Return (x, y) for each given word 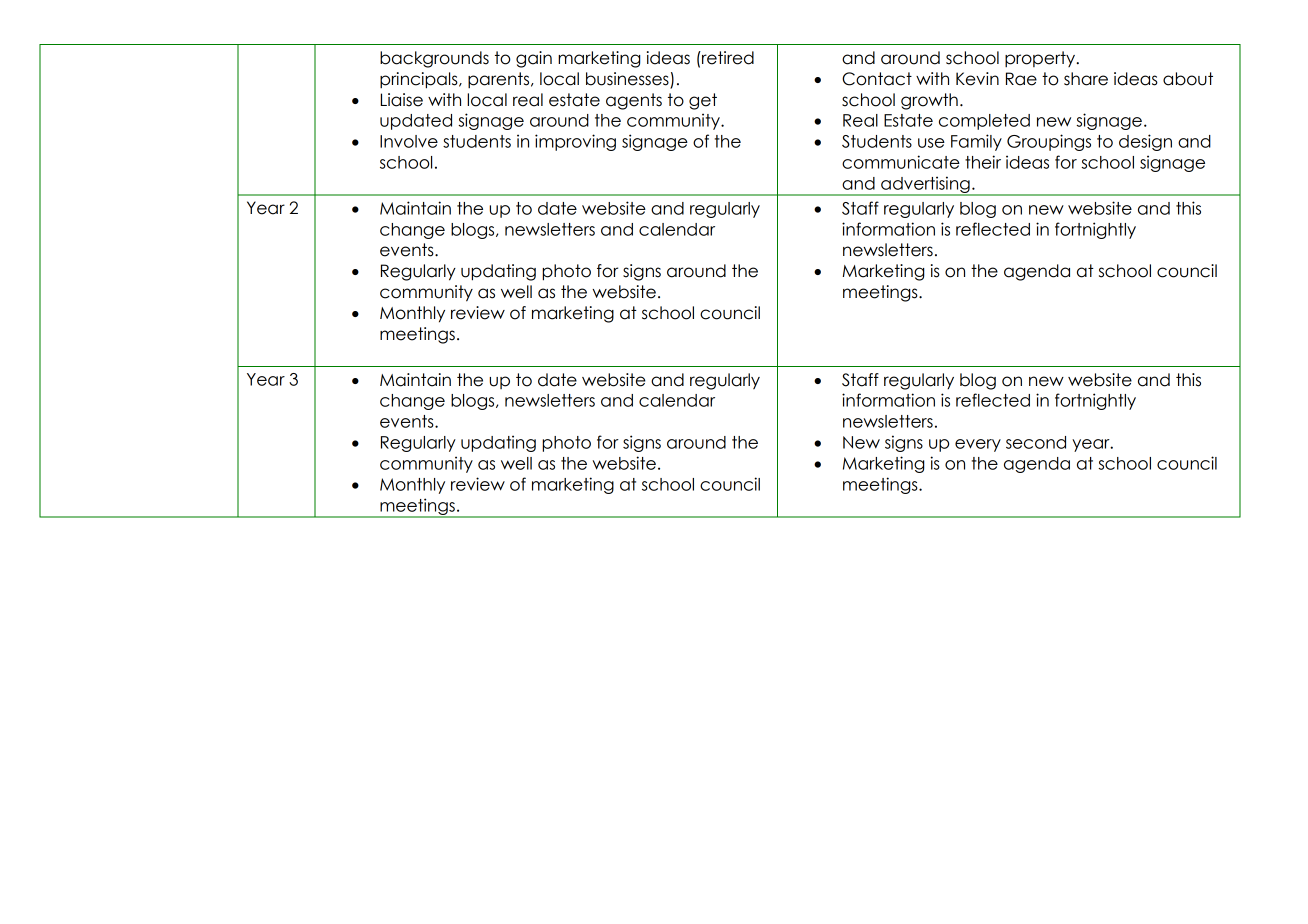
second (1036, 442)
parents (500, 80)
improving (575, 142)
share (1086, 79)
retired (727, 58)
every (978, 445)
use (931, 143)
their (983, 162)
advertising (925, 185)
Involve (409, 141)
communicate (901, 162)
